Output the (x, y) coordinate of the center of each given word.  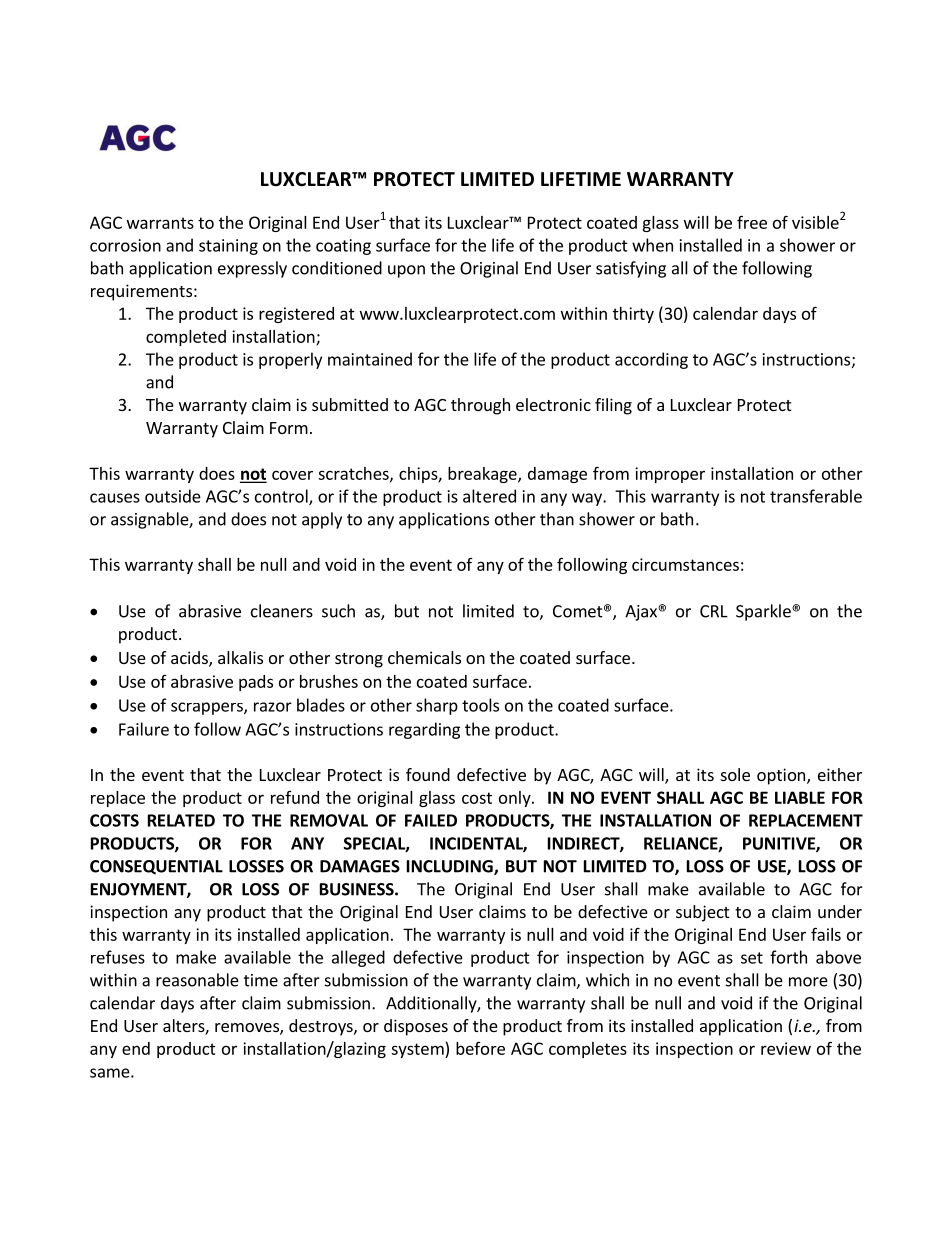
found (428, 774)
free (752, 222)
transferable (816, 496)
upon (406, 271)
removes (248, 1029)
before (480, 1048)
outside (173, 496)
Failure (144, 729)
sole (735, 774)
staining (228, 247)
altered (489, 496)
